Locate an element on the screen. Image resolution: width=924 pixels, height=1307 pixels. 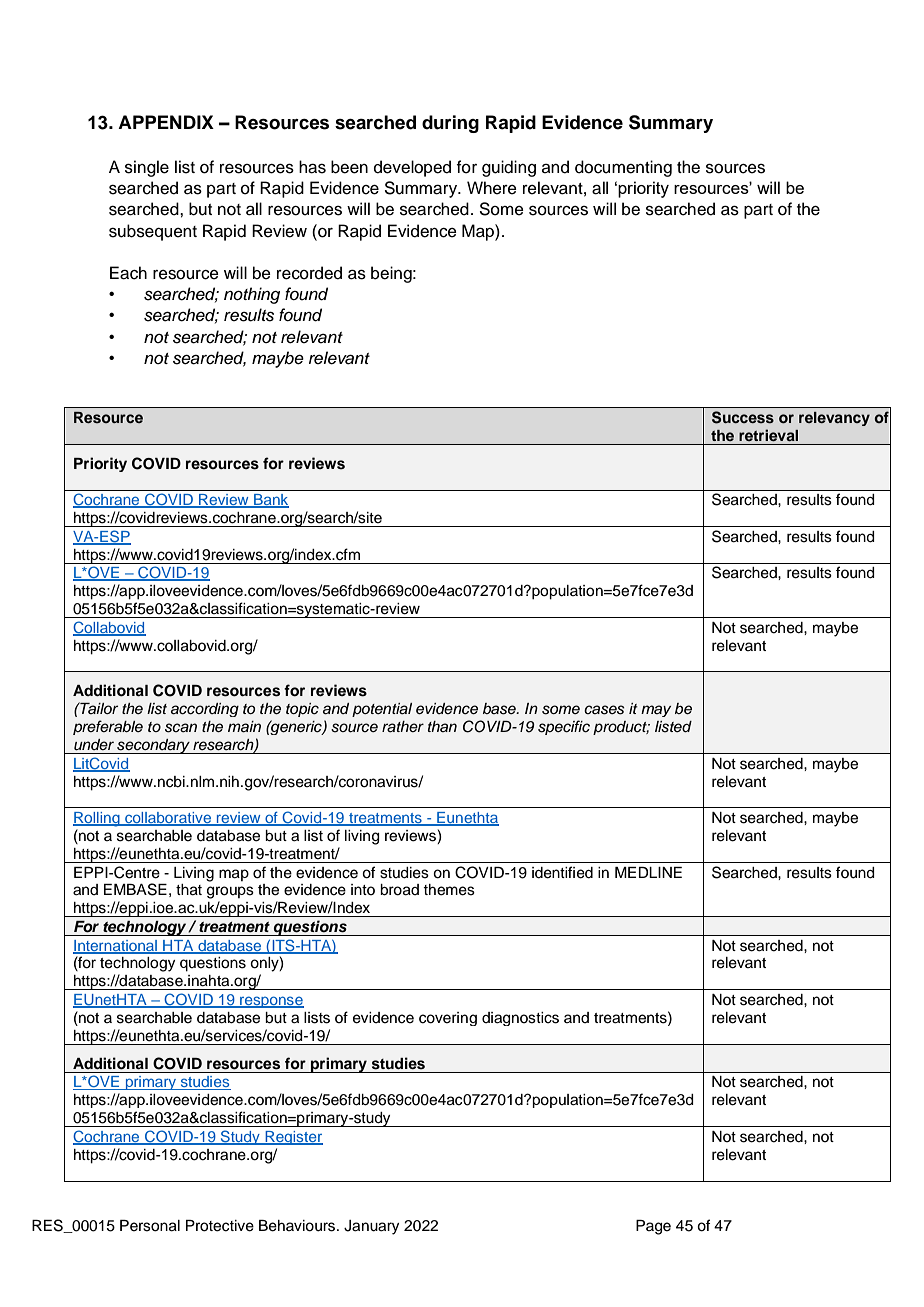
Personal is located at coordinates (150, 1226).
